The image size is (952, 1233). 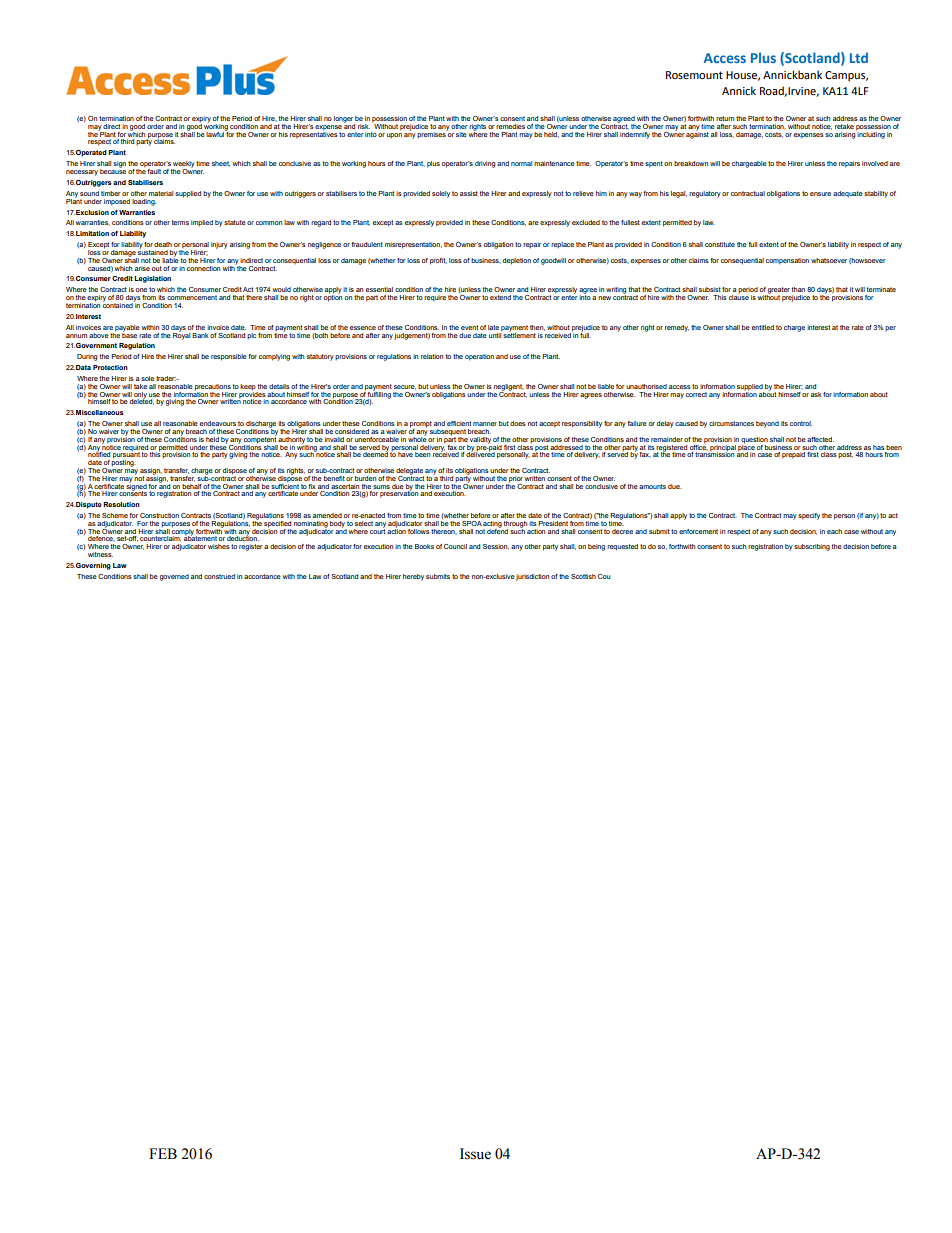 I want to click on construed, so click(x=219, y=576).
